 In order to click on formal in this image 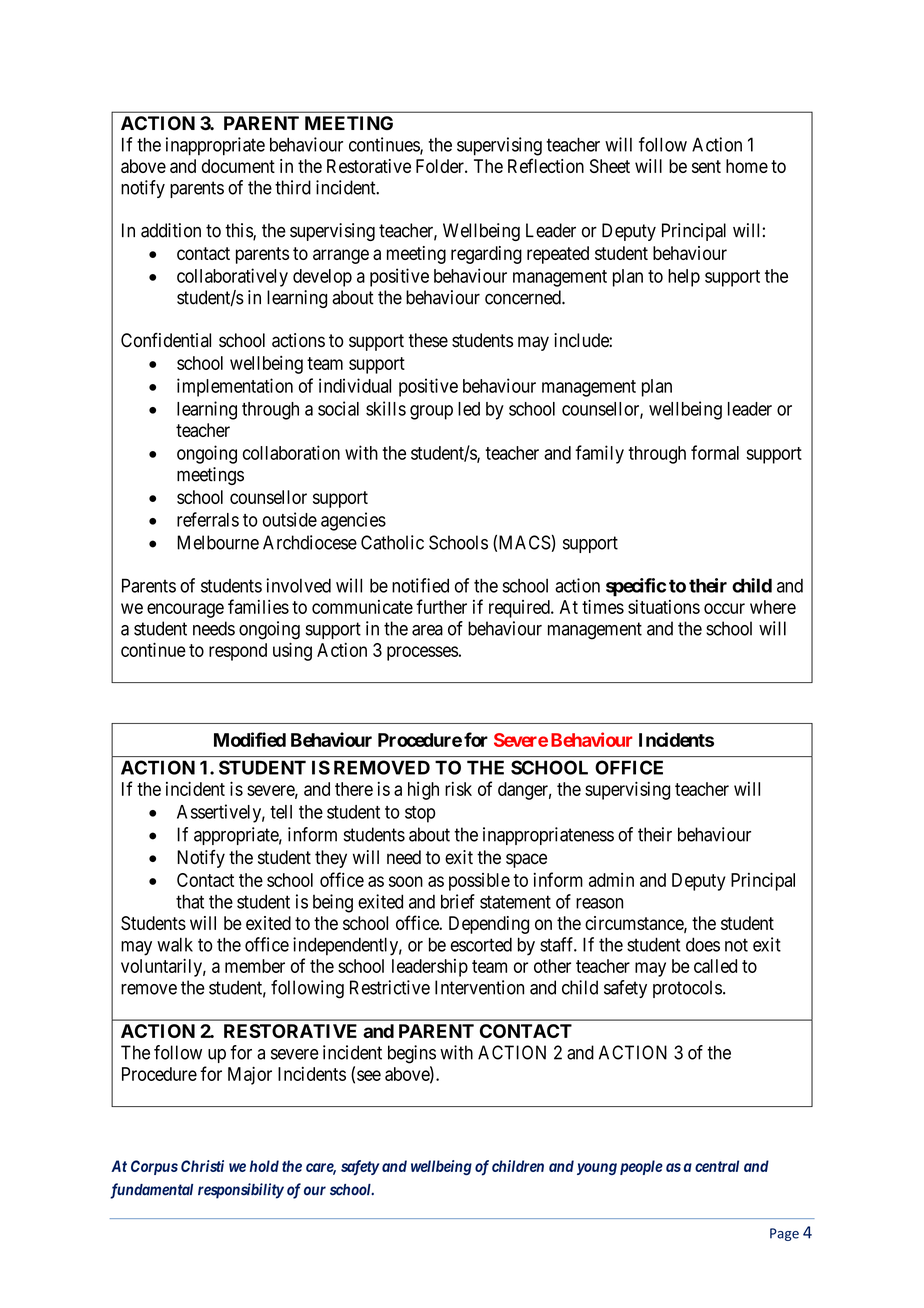, I will do `click(715, 452)`.
